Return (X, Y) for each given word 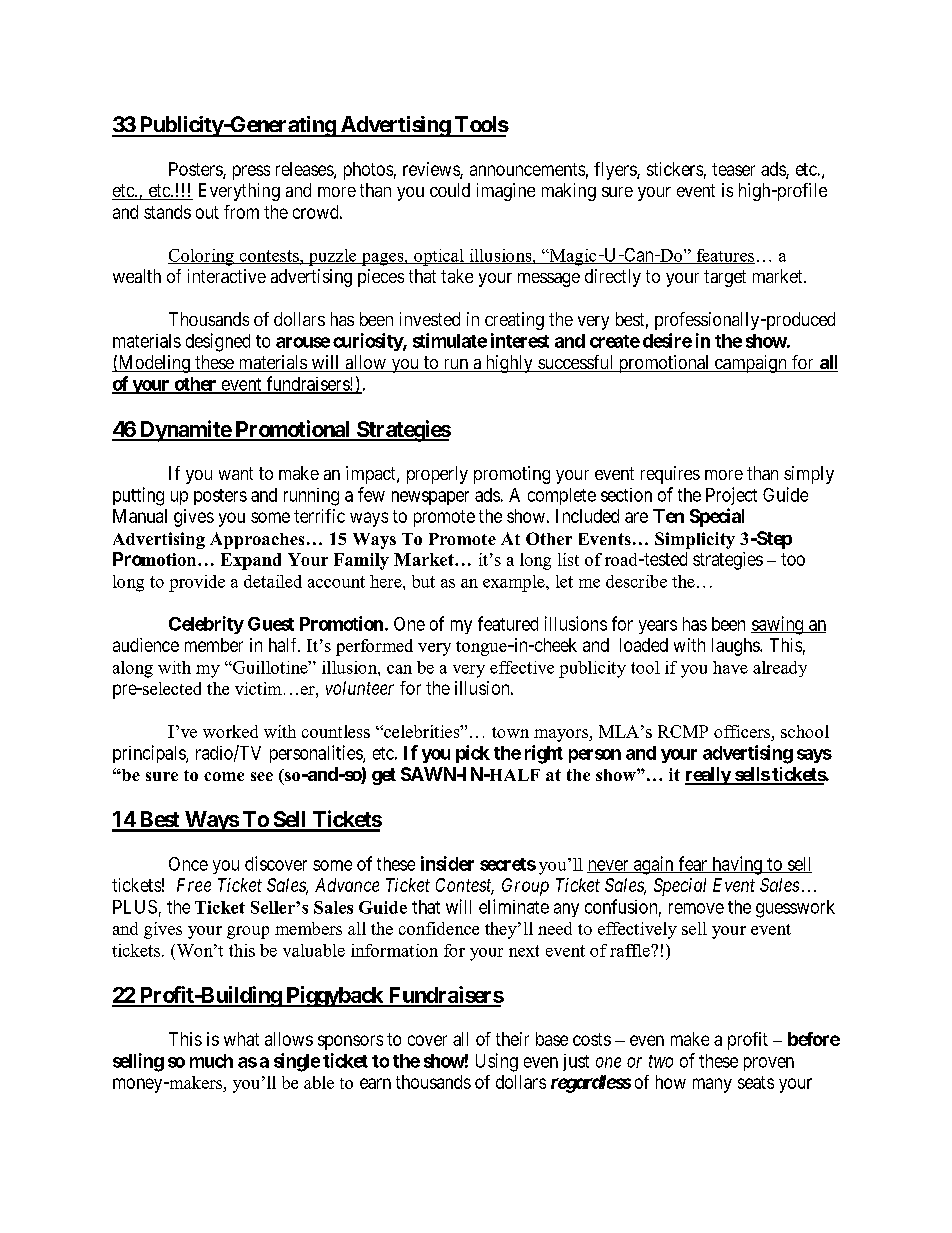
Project (731, 496)
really (708, 776)
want (236, 473)
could (450, 190)
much (211, 1061)
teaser (733, 169)
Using (497, 1062)
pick (473, 754)
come (224, 776)
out (207, 212)
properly (437, 475)
